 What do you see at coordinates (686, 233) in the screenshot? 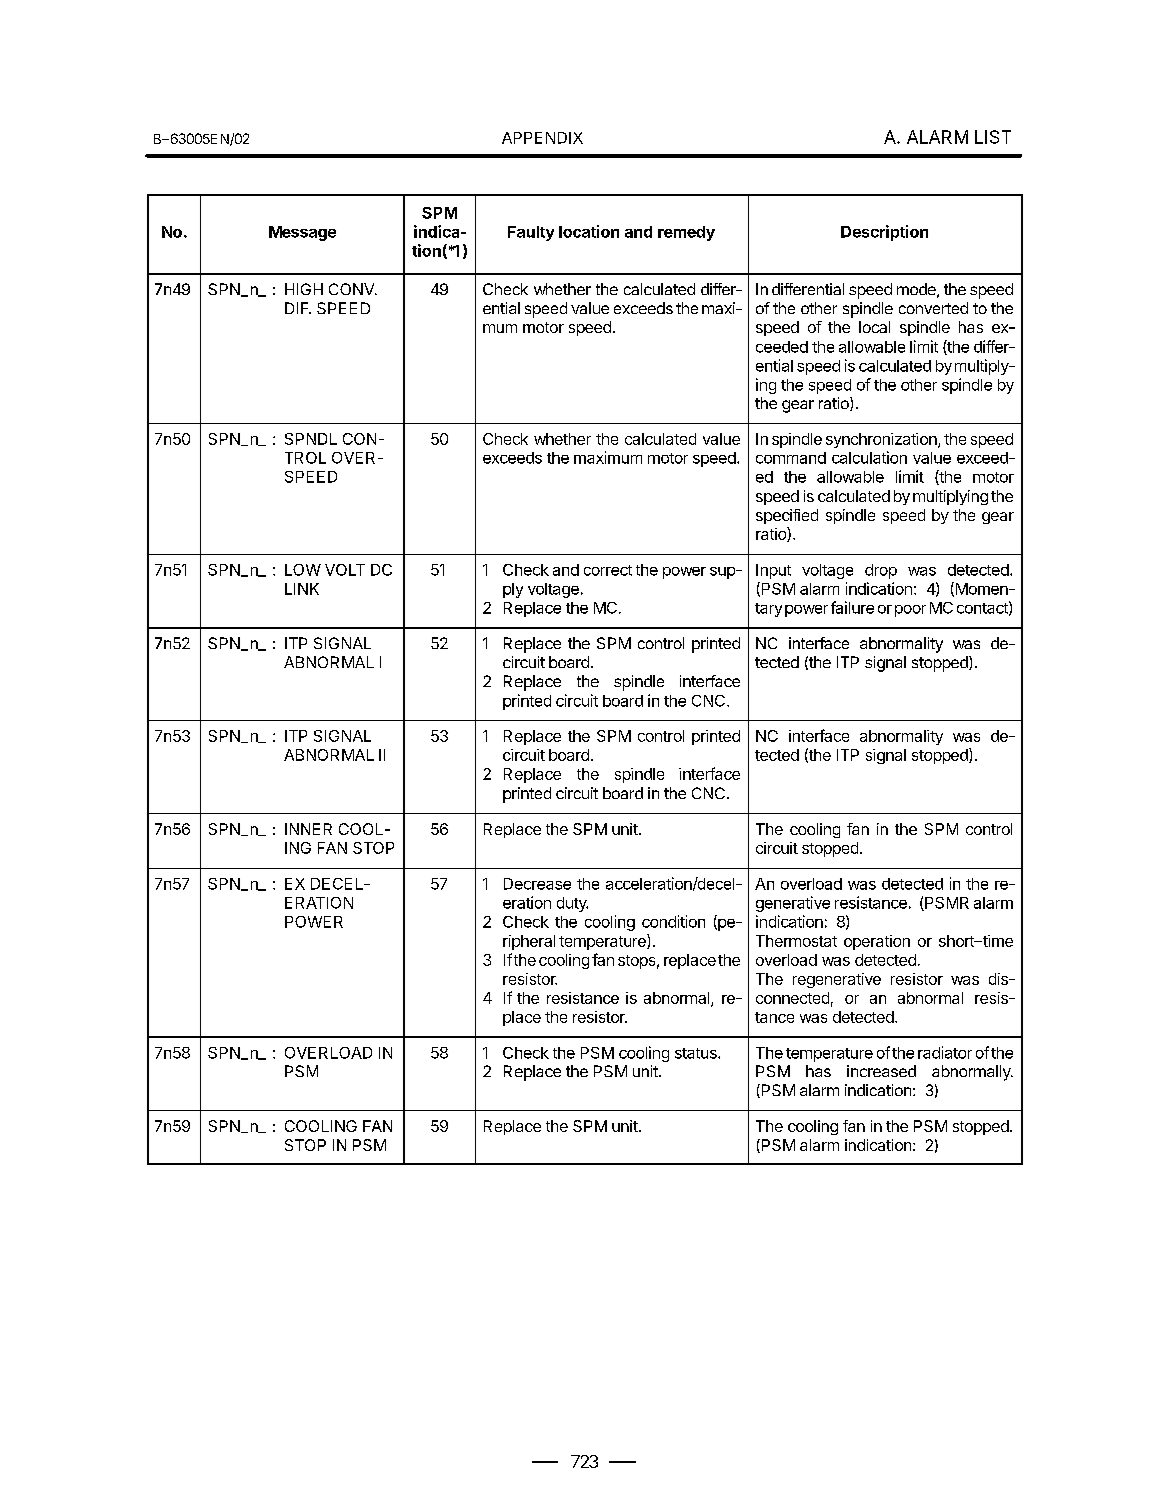
I see `remedy` at bounding box center [686, 233].
